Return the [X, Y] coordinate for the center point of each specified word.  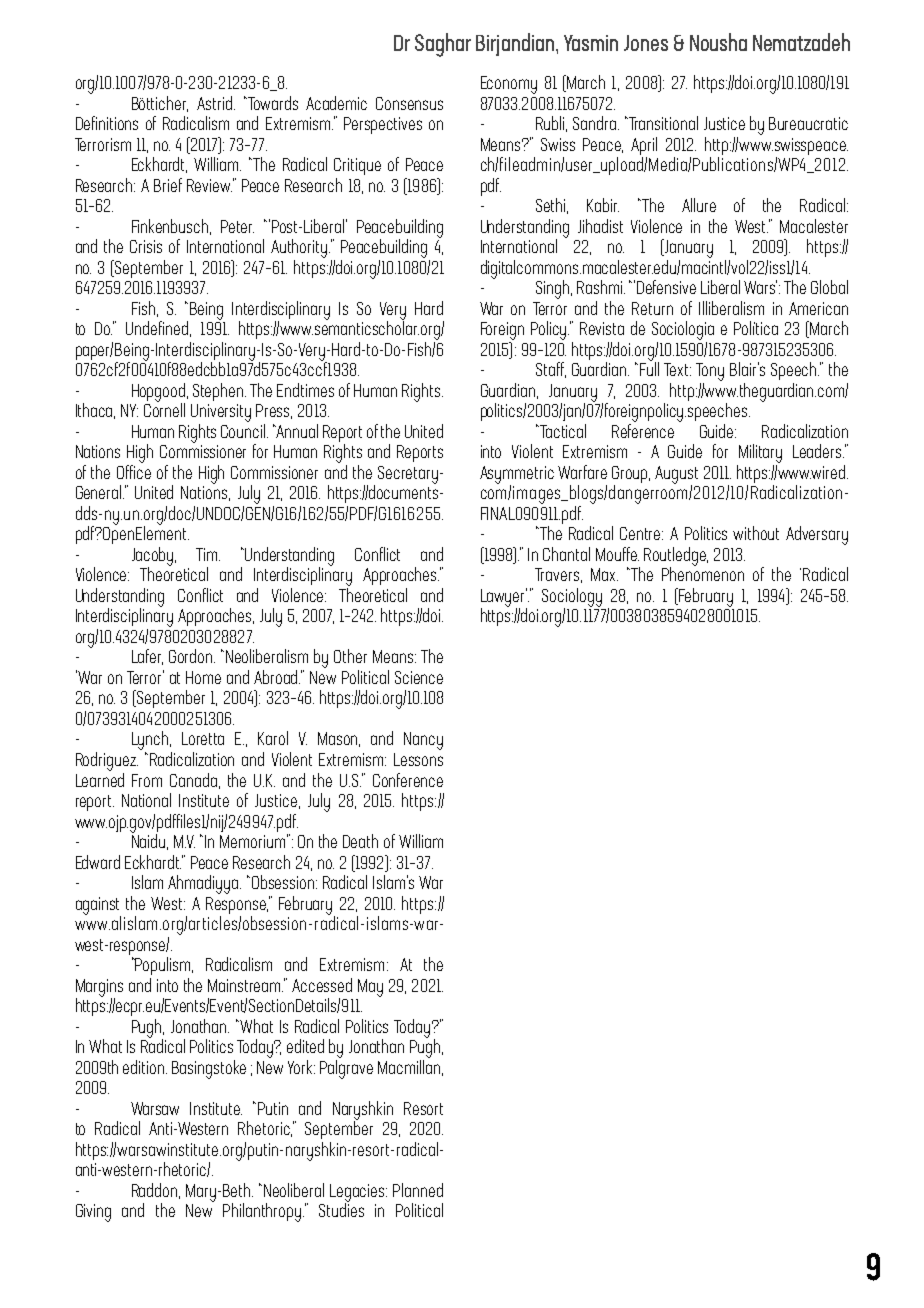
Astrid [214, 103]
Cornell [164, 409]
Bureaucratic [808, 123]
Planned [418, 1190]
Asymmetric [517, 476]
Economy [509, 85]
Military [760, 453]
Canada [193, 780]
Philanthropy [263, 1212]
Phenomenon [703, 573]
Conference [408, 780]
